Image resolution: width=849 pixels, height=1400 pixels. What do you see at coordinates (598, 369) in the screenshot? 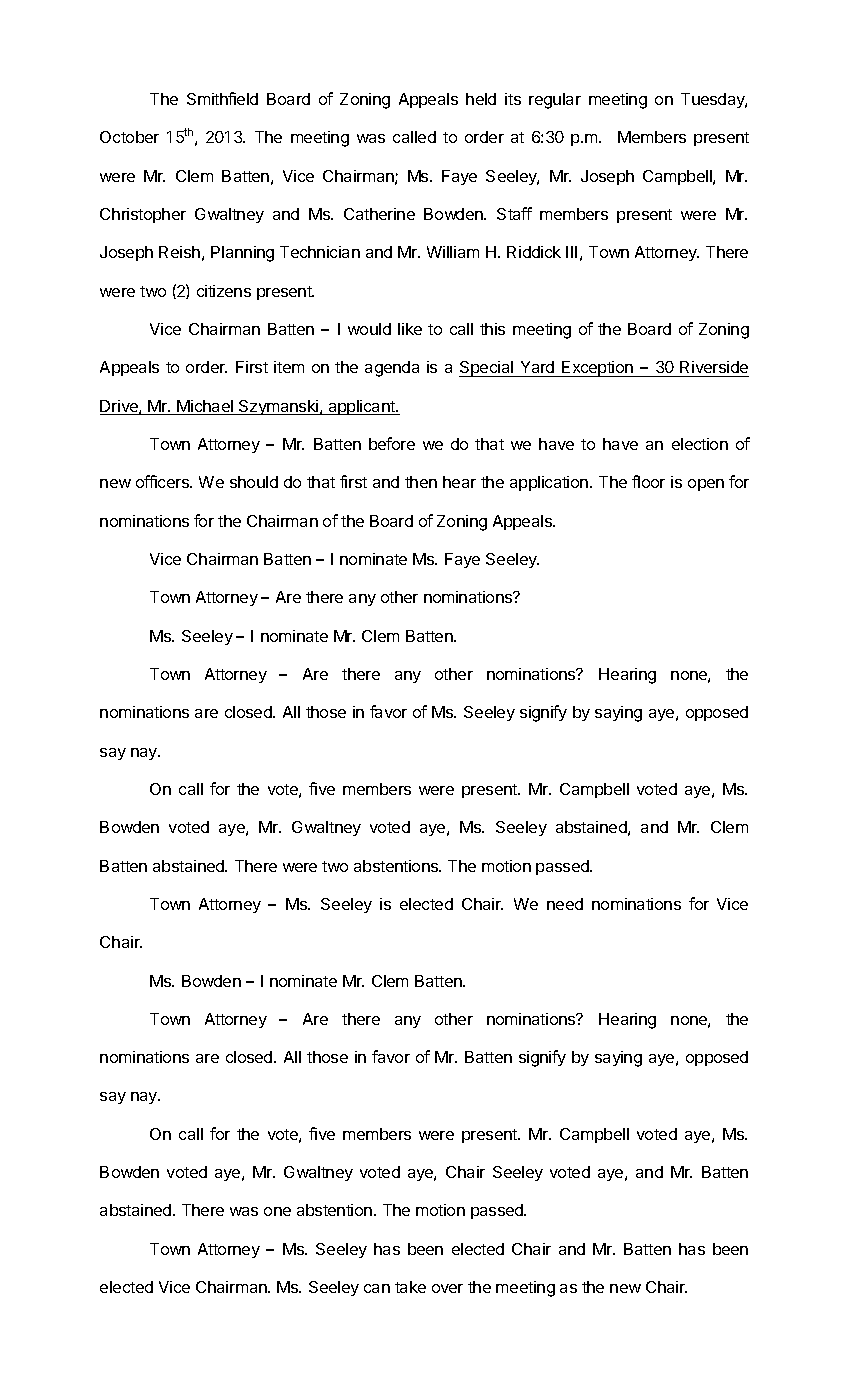
I see `Exception` at bounding box center [598, 369].
